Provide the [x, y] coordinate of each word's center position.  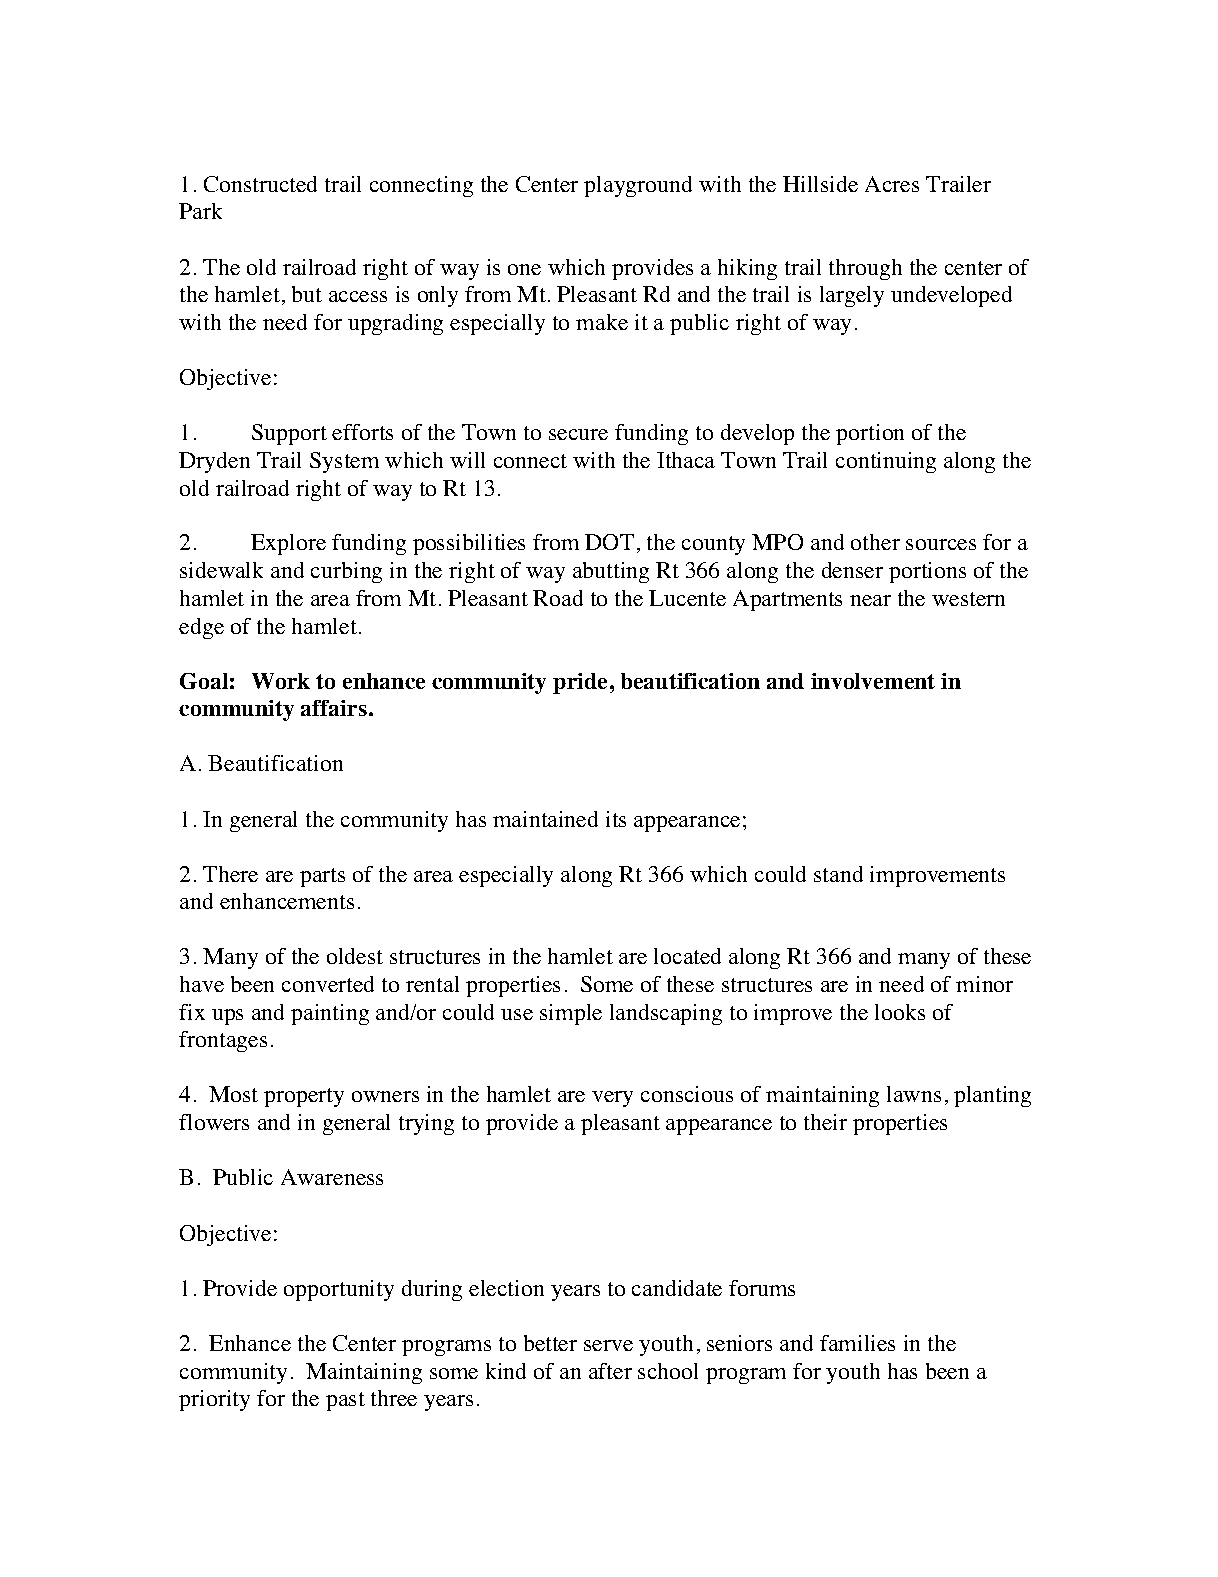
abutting [611, 572]
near [870, 600]
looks [900, 1012]
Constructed [260, 184]
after [610, 1371]
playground [638, 186]
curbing [346, 572]
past [345, 1401]
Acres [892, 184]
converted [328, 984]
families [857, 1343]
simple [571, 1014]
